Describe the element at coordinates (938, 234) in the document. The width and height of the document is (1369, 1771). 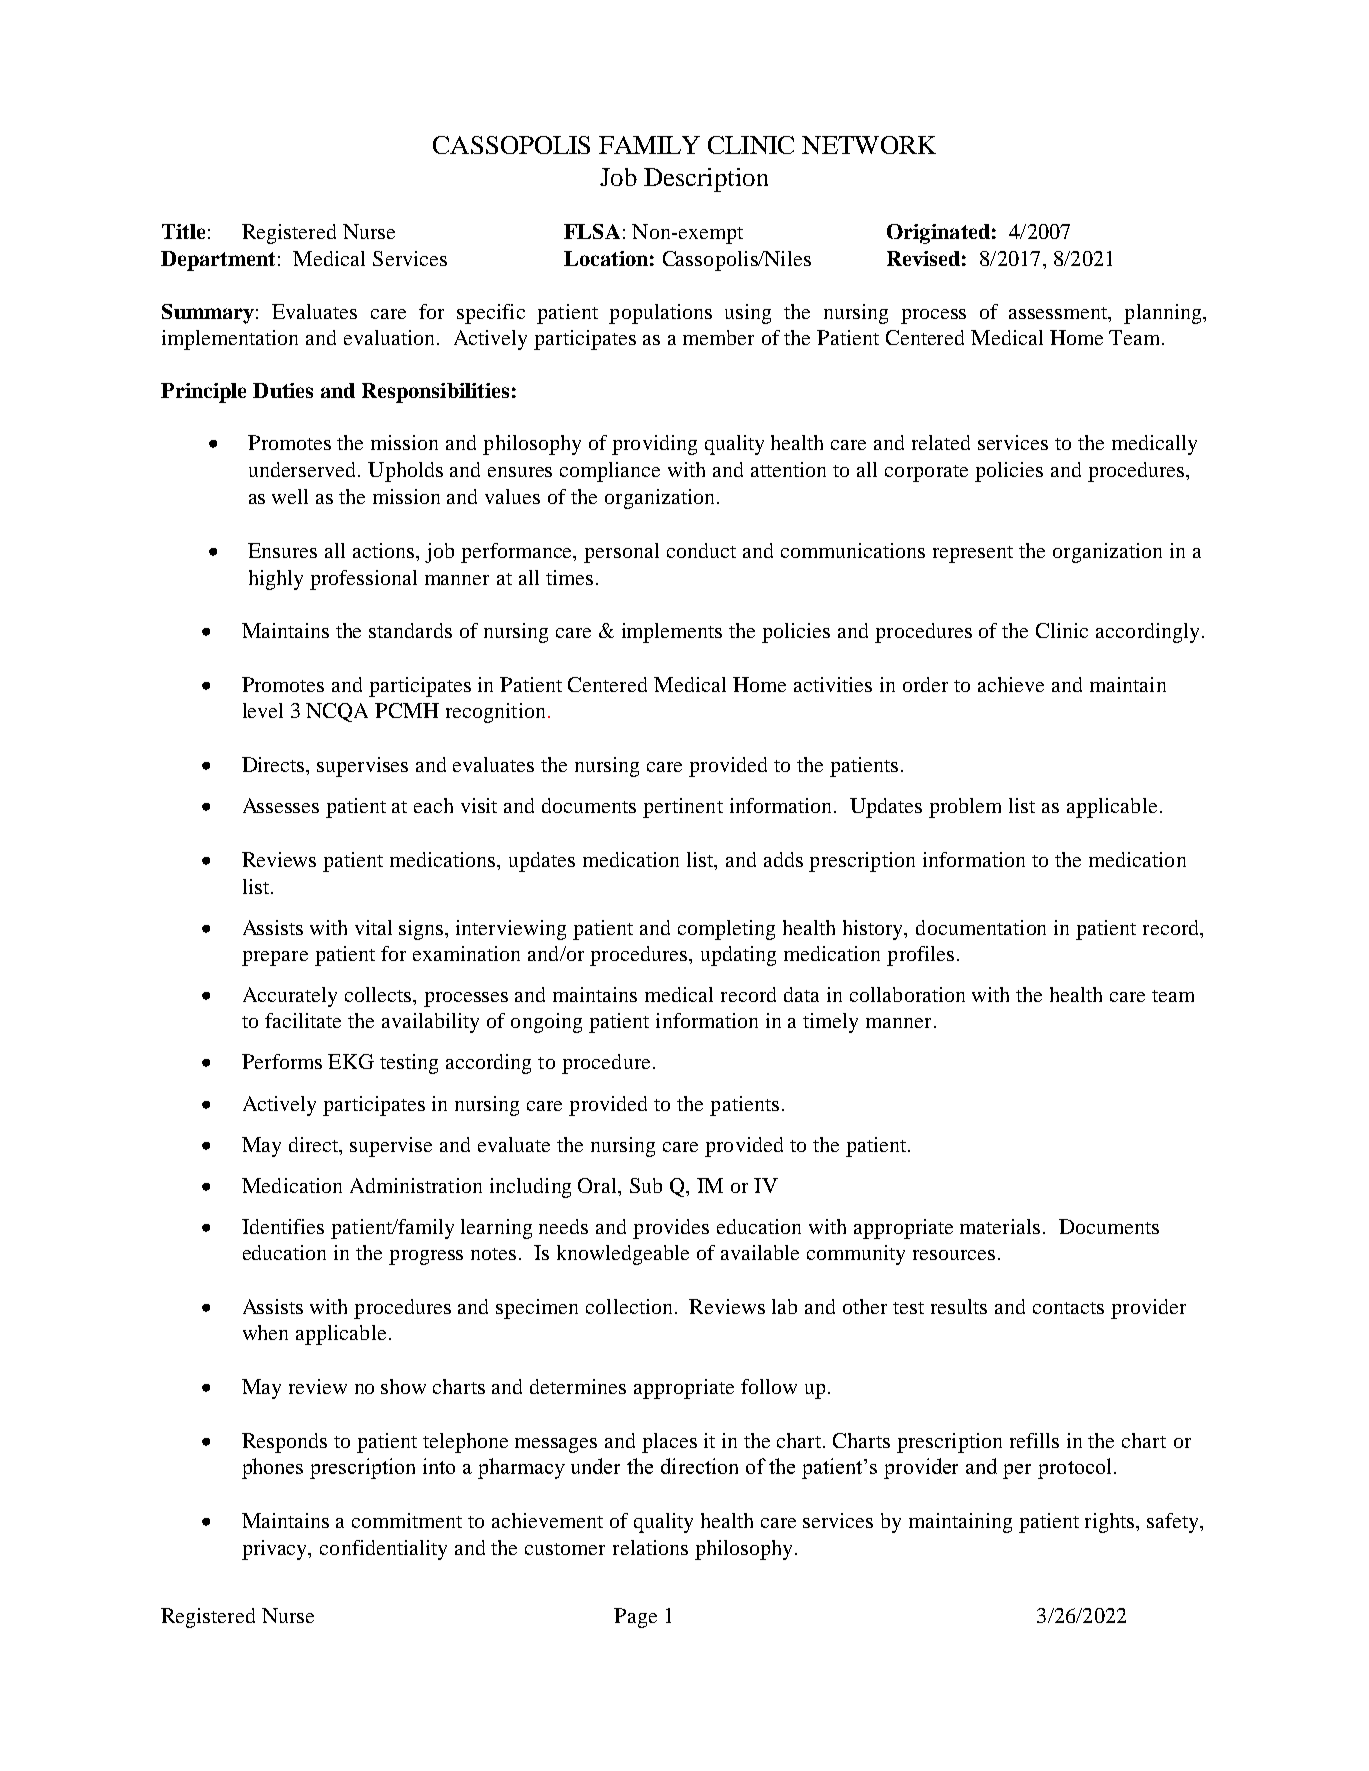
I see `Originated` at that location.
